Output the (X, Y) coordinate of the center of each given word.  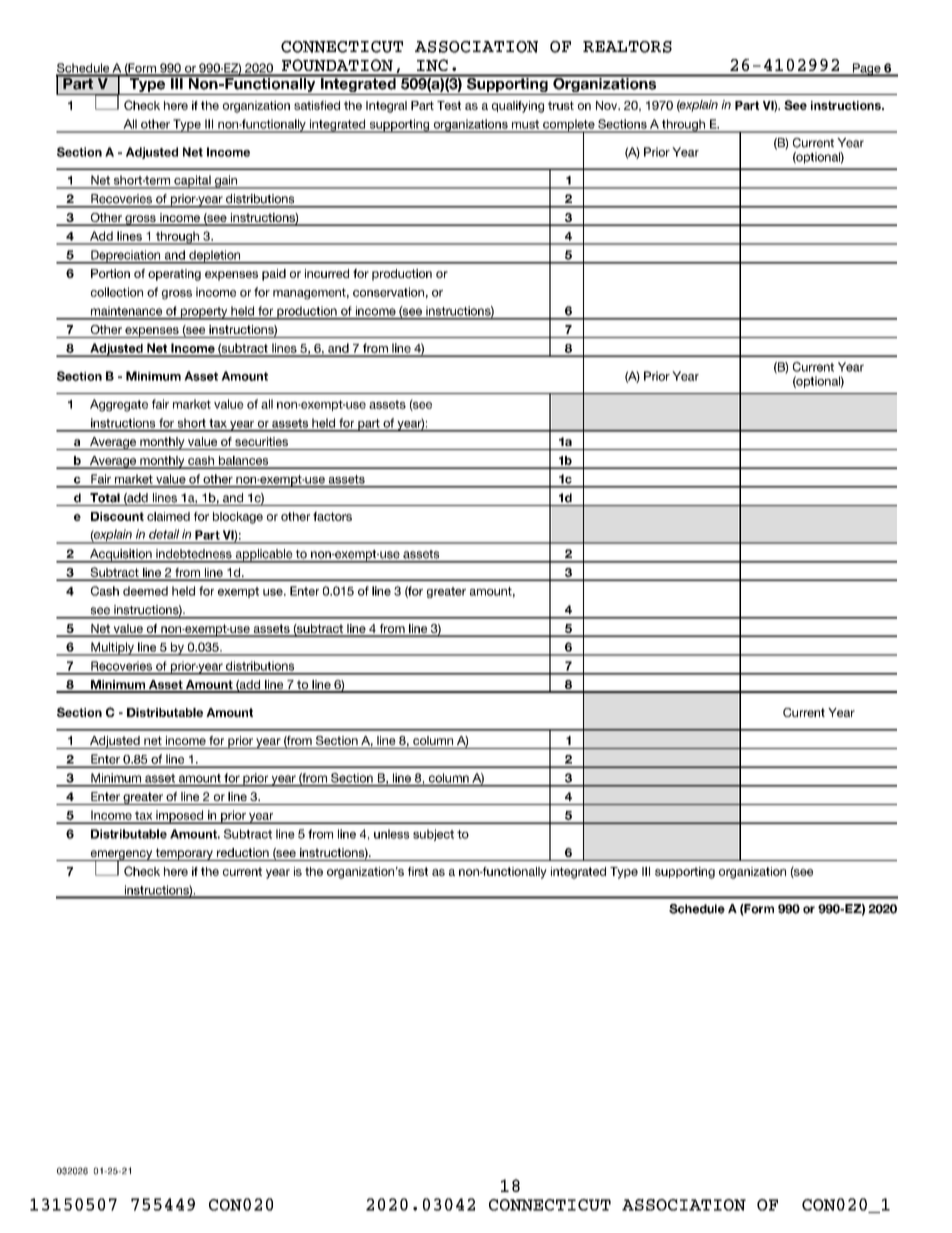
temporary (184, 854)
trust (561, 105)
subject (433, 835)
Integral (386, 107)
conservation (388, 292)
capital (192, 182)
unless (391, 834)
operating (174, 275)
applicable (264, 556)
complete (569, 126)
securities (261, 441)
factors (332, 516)
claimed (168, 516)
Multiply (112, 649)
